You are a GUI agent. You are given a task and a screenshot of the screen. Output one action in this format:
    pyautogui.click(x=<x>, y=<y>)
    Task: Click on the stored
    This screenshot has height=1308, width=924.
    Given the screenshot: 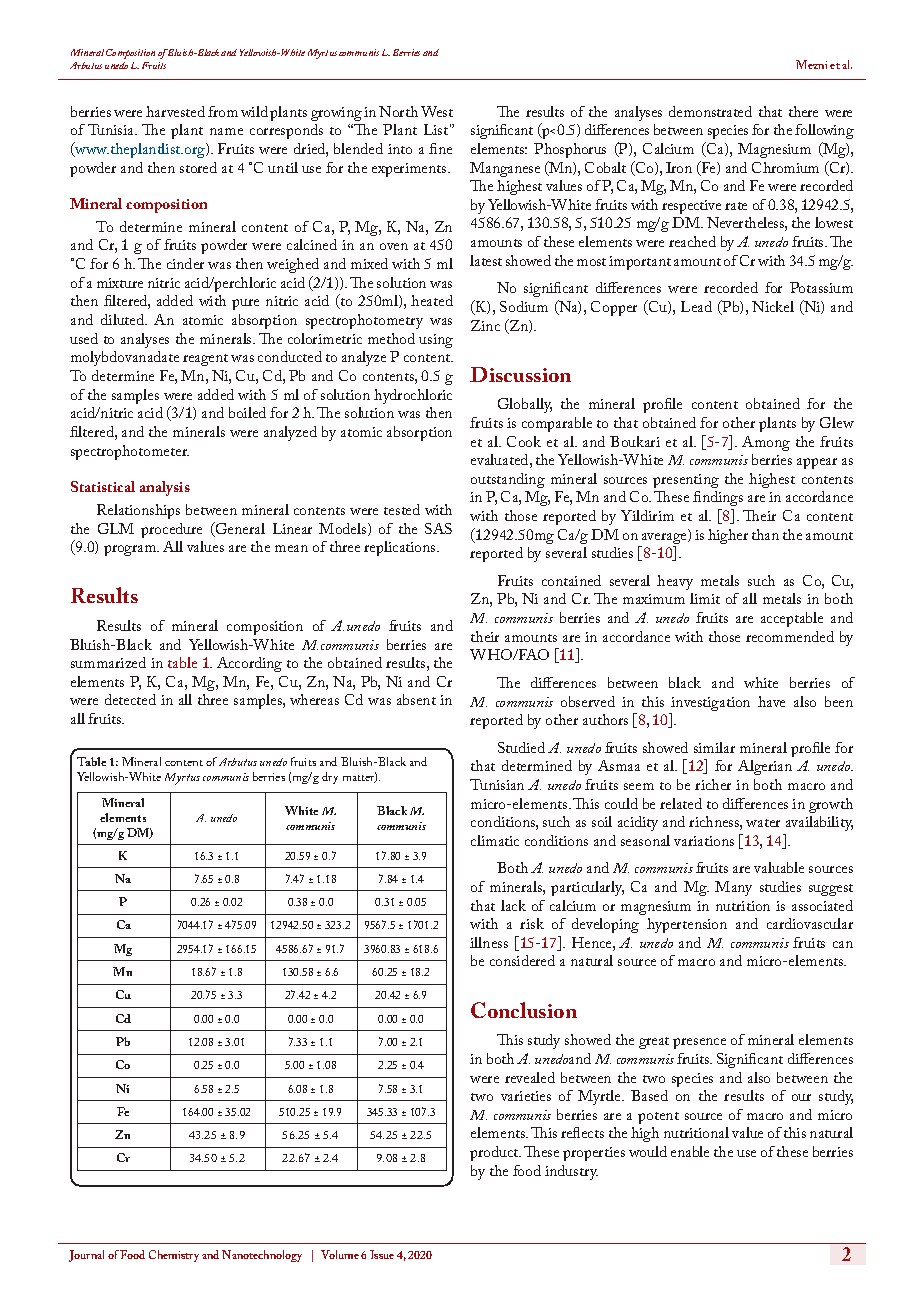 What is the action you would take?
    pyautogui.click(x=198, y=167)
